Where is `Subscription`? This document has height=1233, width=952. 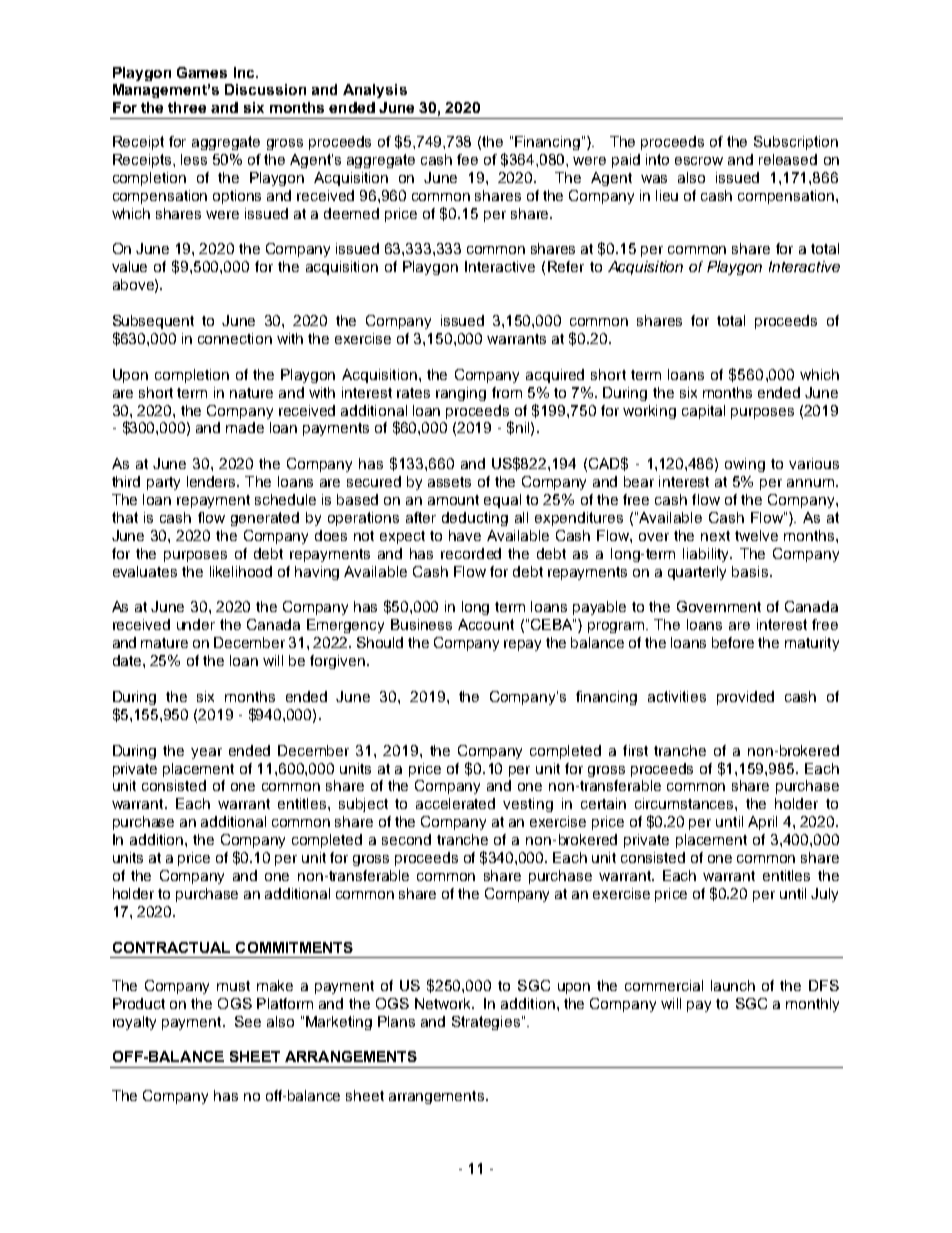 Subscription is located at coordinates (796, 143).
